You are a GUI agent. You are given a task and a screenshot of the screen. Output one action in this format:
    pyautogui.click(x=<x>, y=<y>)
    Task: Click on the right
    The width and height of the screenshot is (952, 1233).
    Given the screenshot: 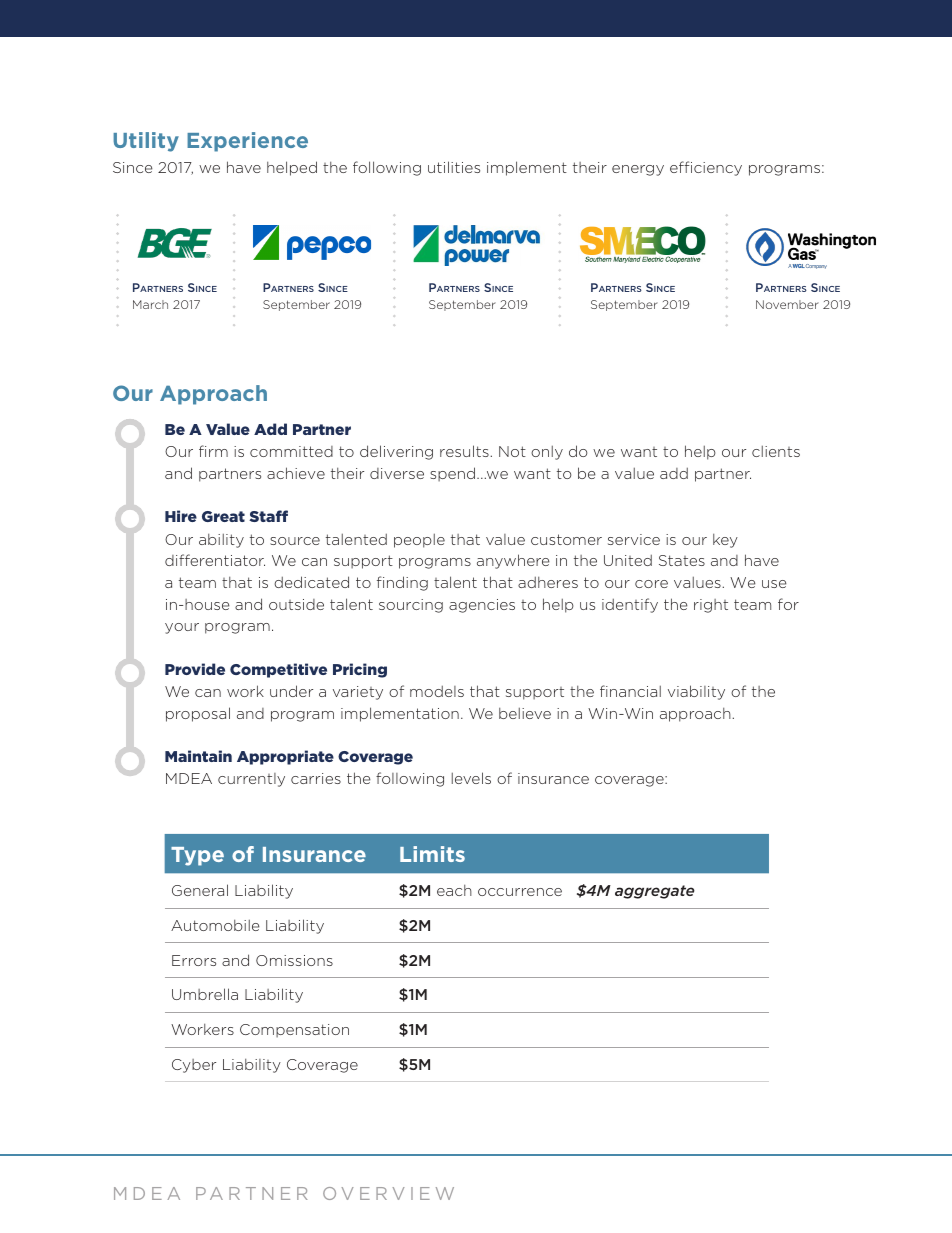 What is the action you would take?
    pyautogui.click(x=711, y=606)
